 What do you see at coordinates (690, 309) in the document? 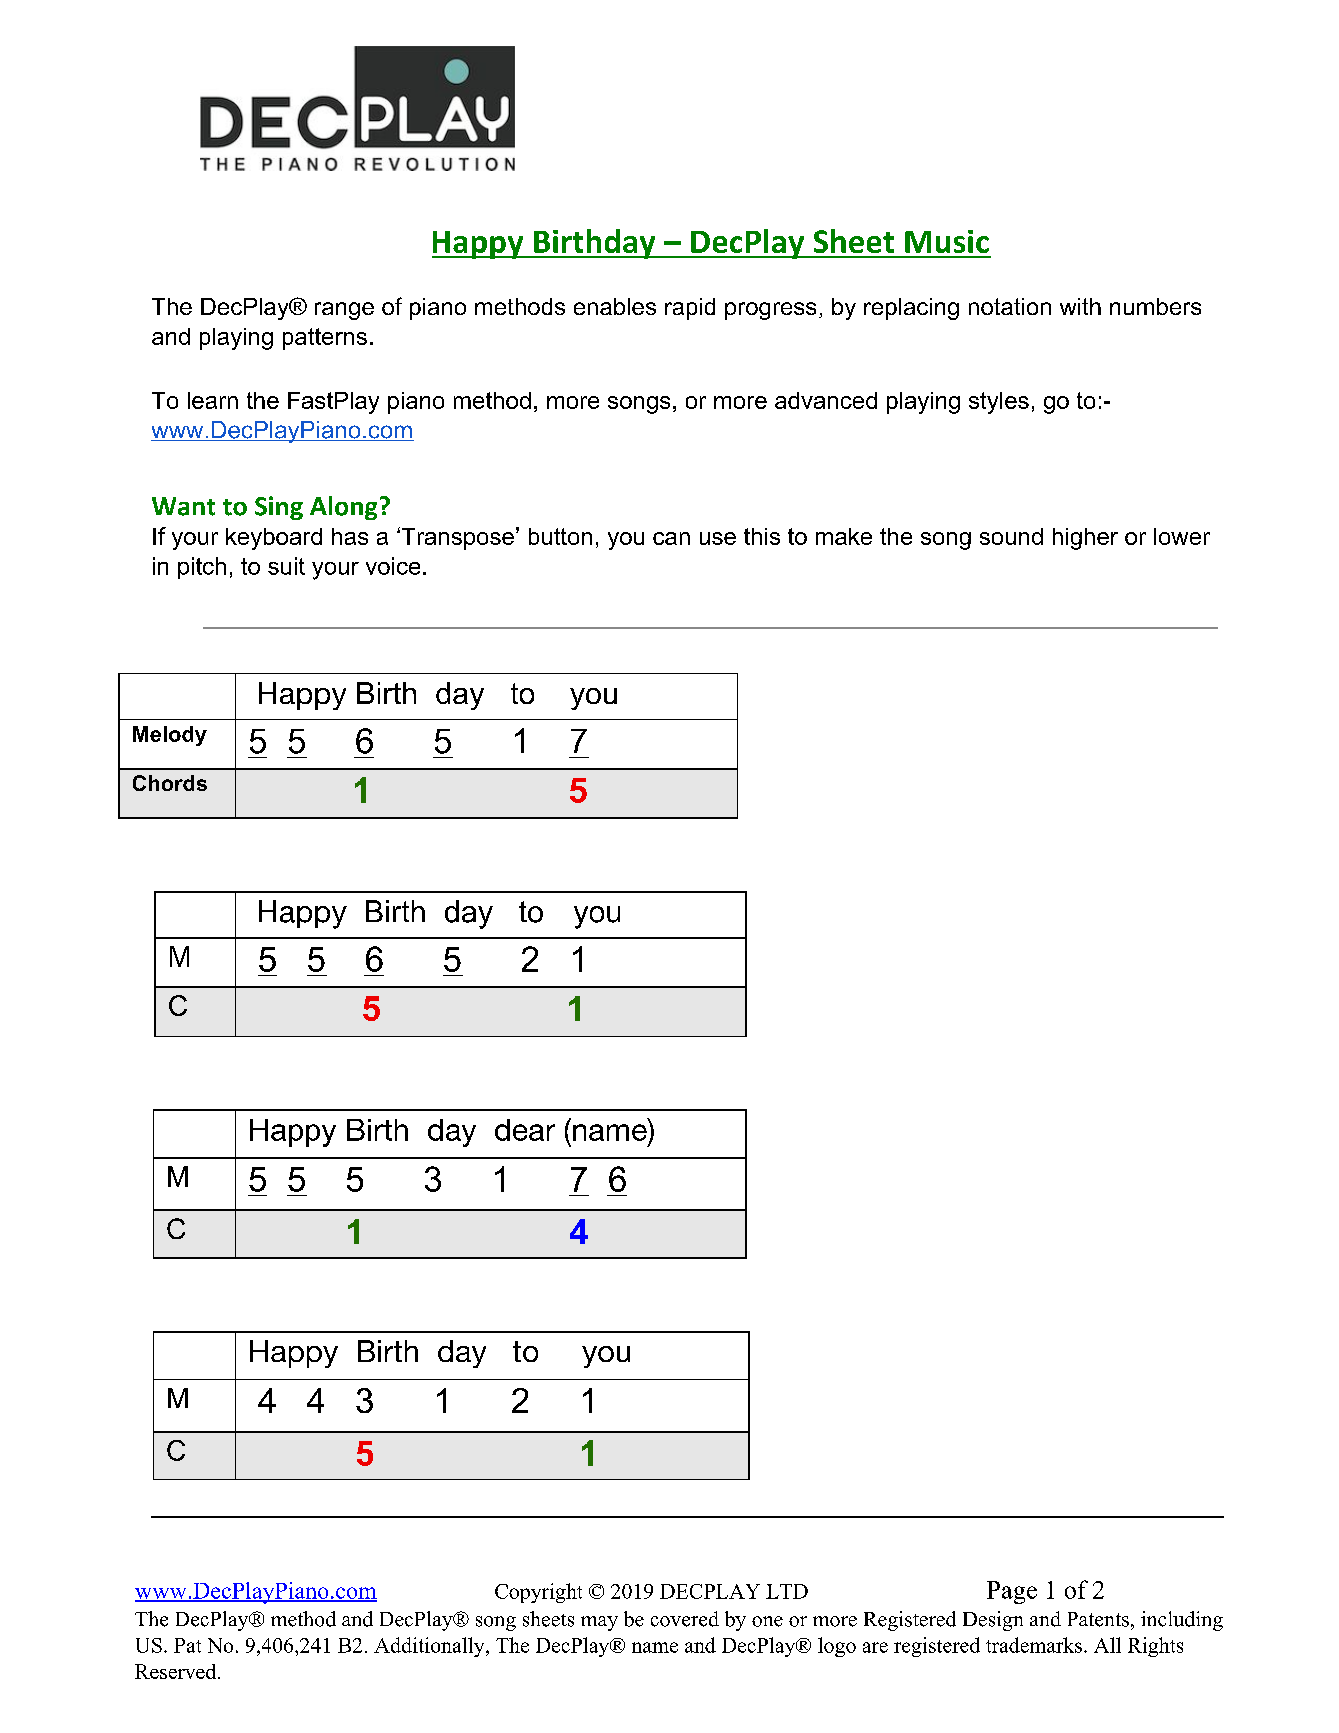
I see `rapid` at bounding box center [690, 309].
